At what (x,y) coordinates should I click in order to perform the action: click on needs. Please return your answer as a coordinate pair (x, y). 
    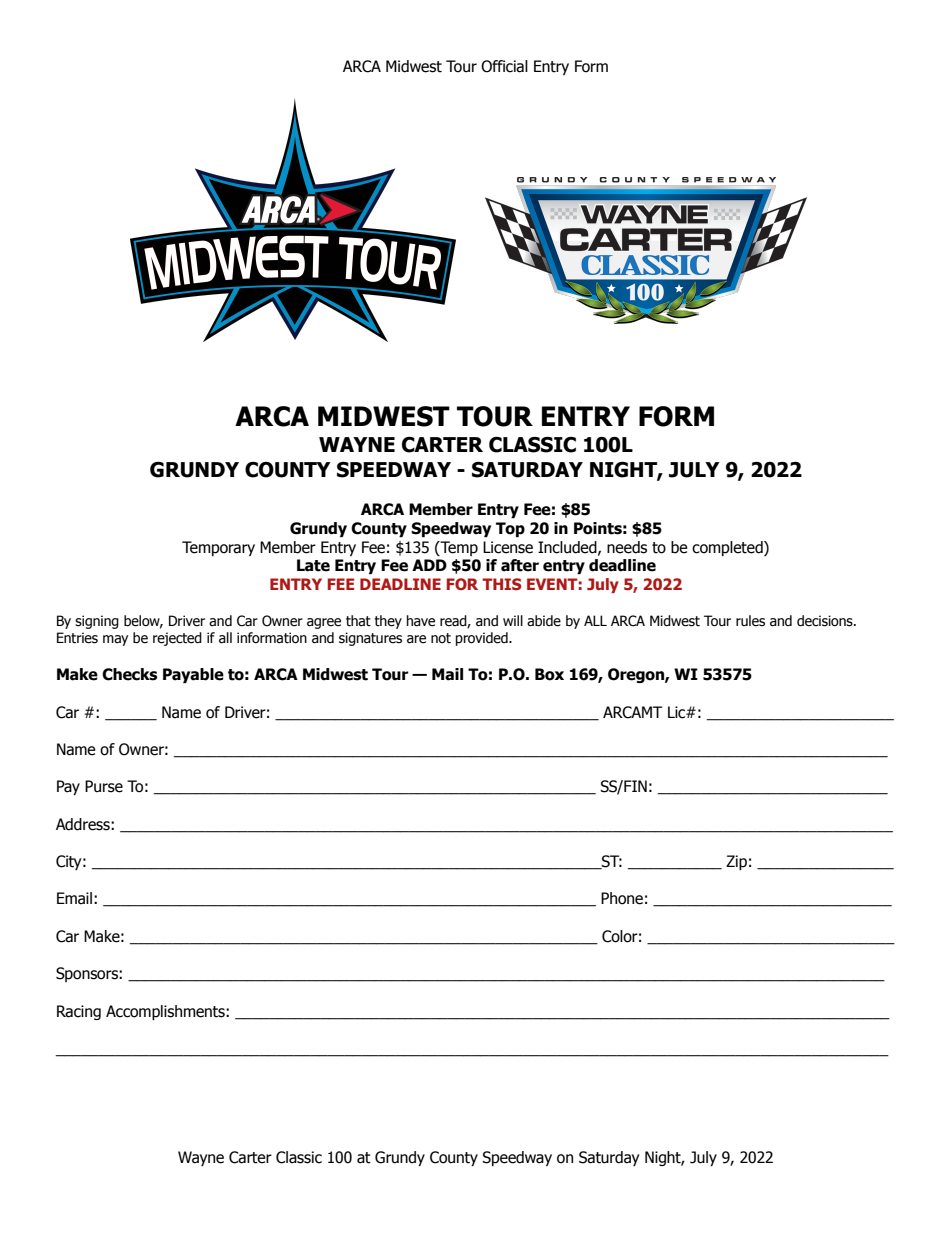
    Looking at the image, I should click on (627, 547).
